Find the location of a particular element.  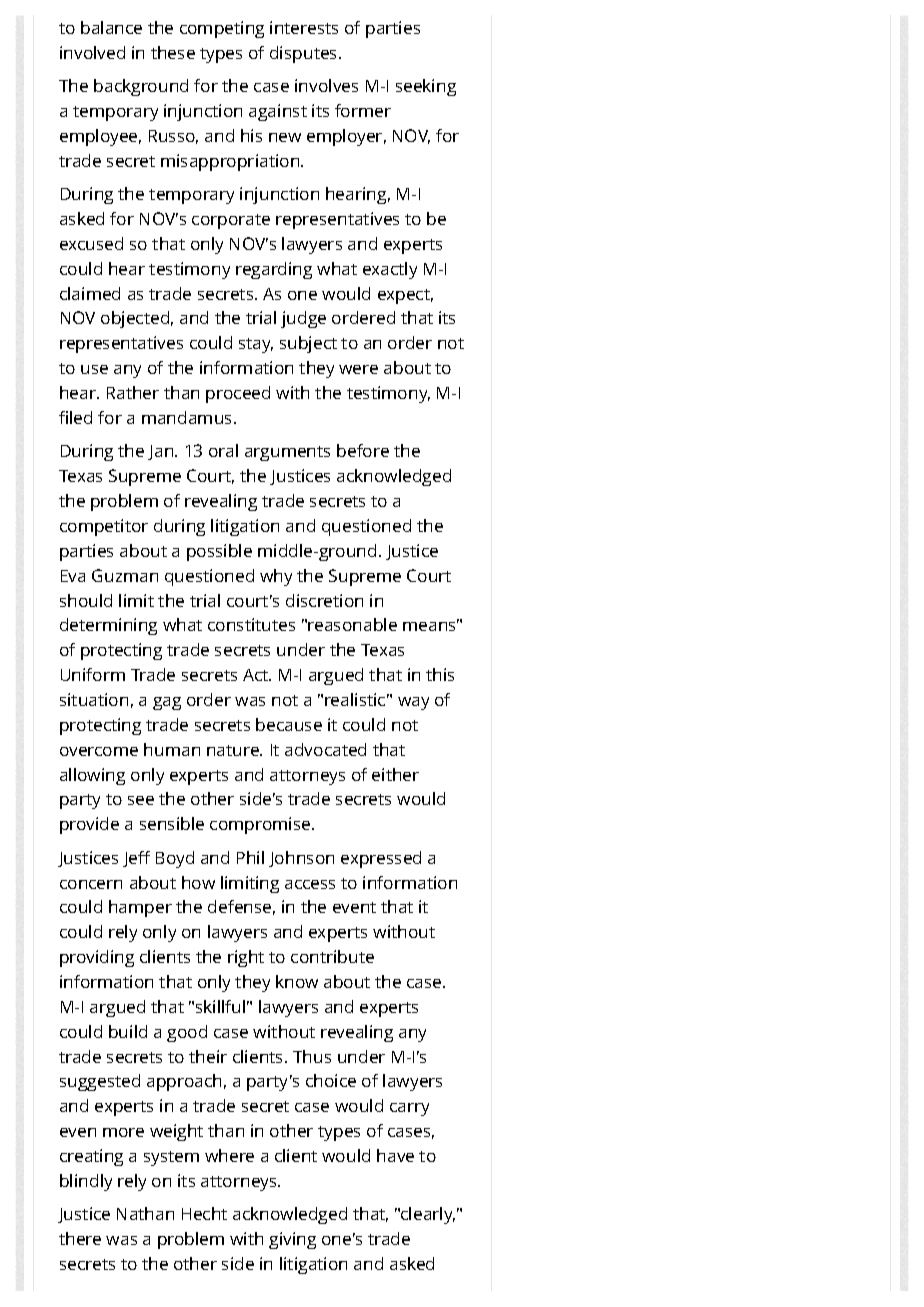

Rather is located at coordinates (133, 392).
